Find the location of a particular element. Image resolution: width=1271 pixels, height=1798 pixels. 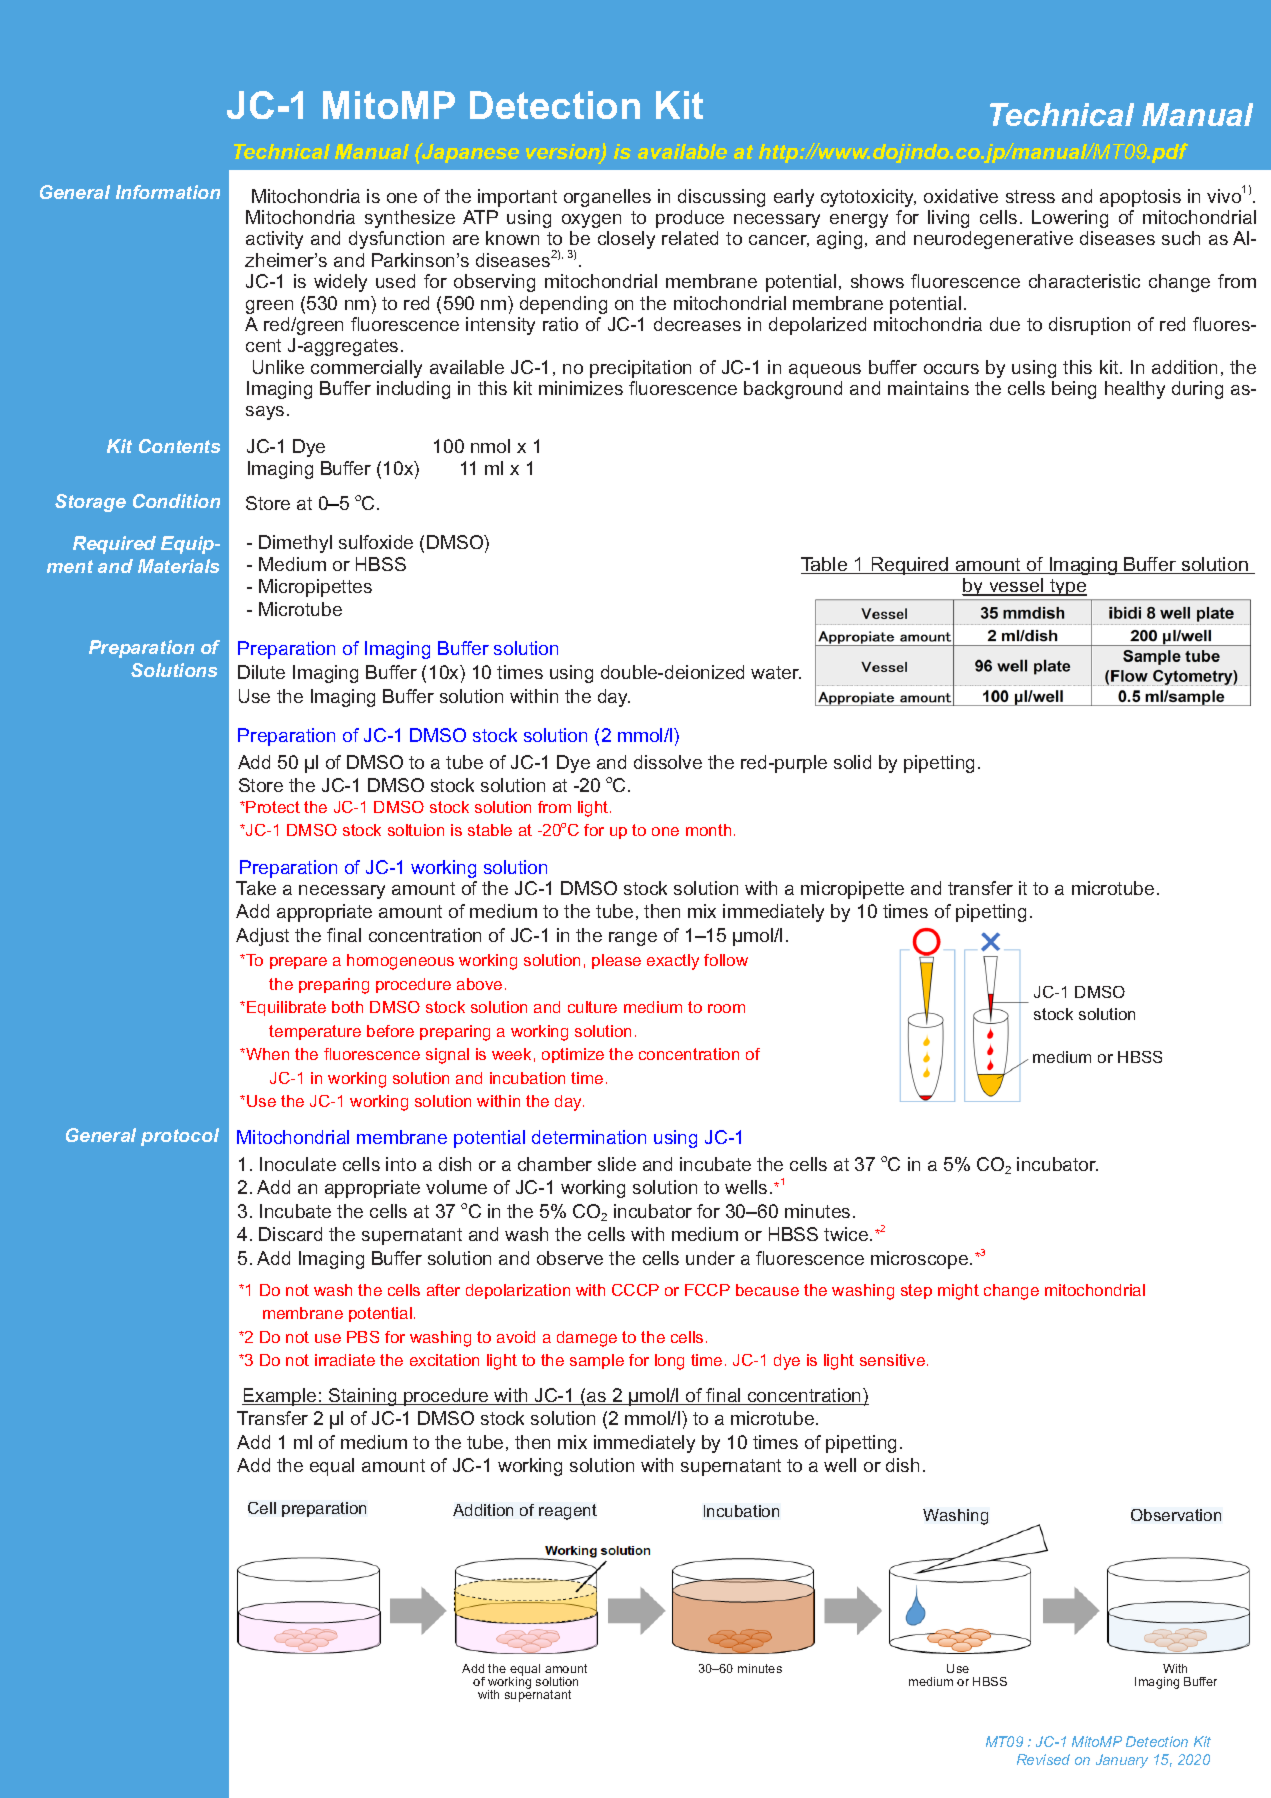

dissolve is located at coordinates (668, 762).
